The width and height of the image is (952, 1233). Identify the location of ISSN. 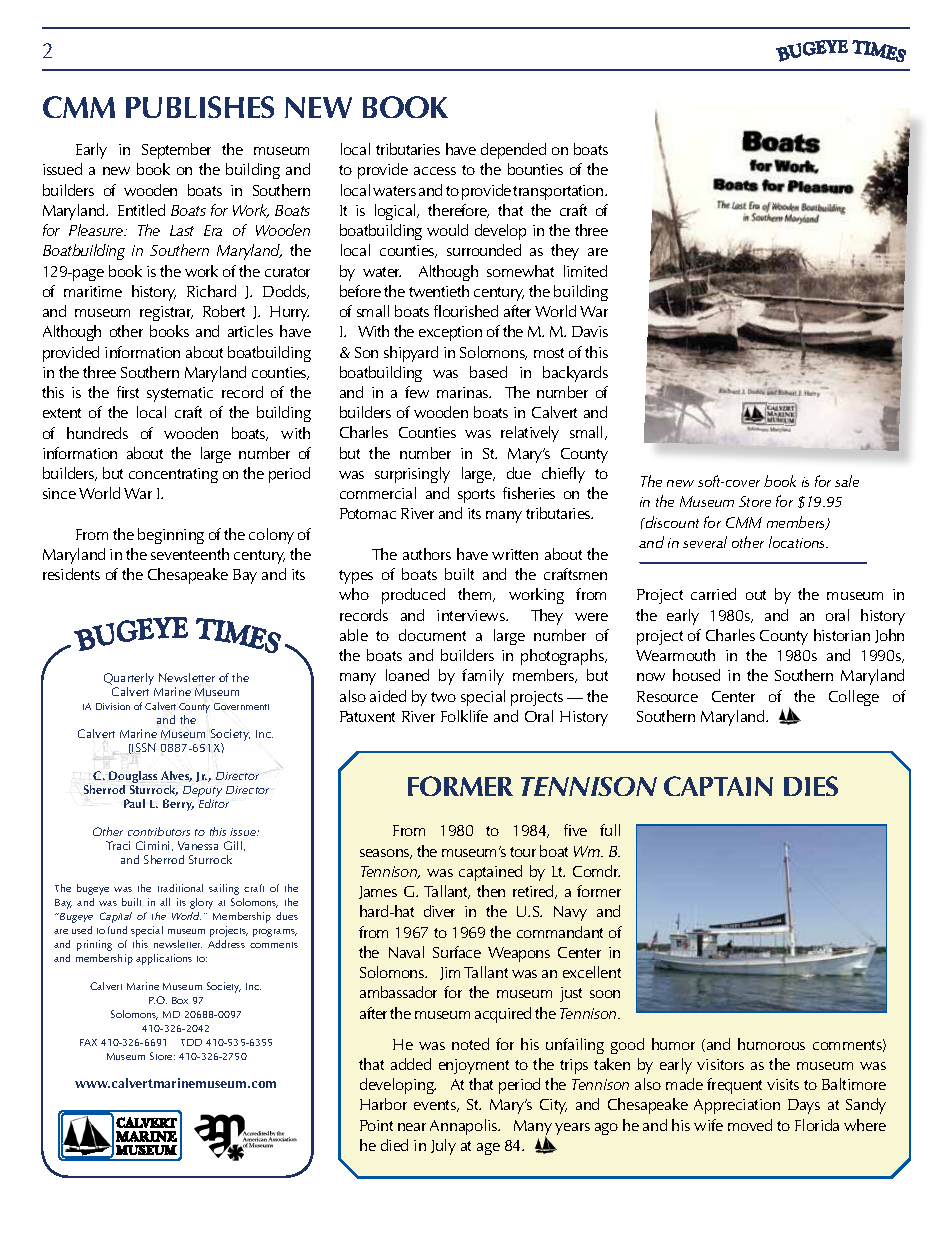
(144, 747).
